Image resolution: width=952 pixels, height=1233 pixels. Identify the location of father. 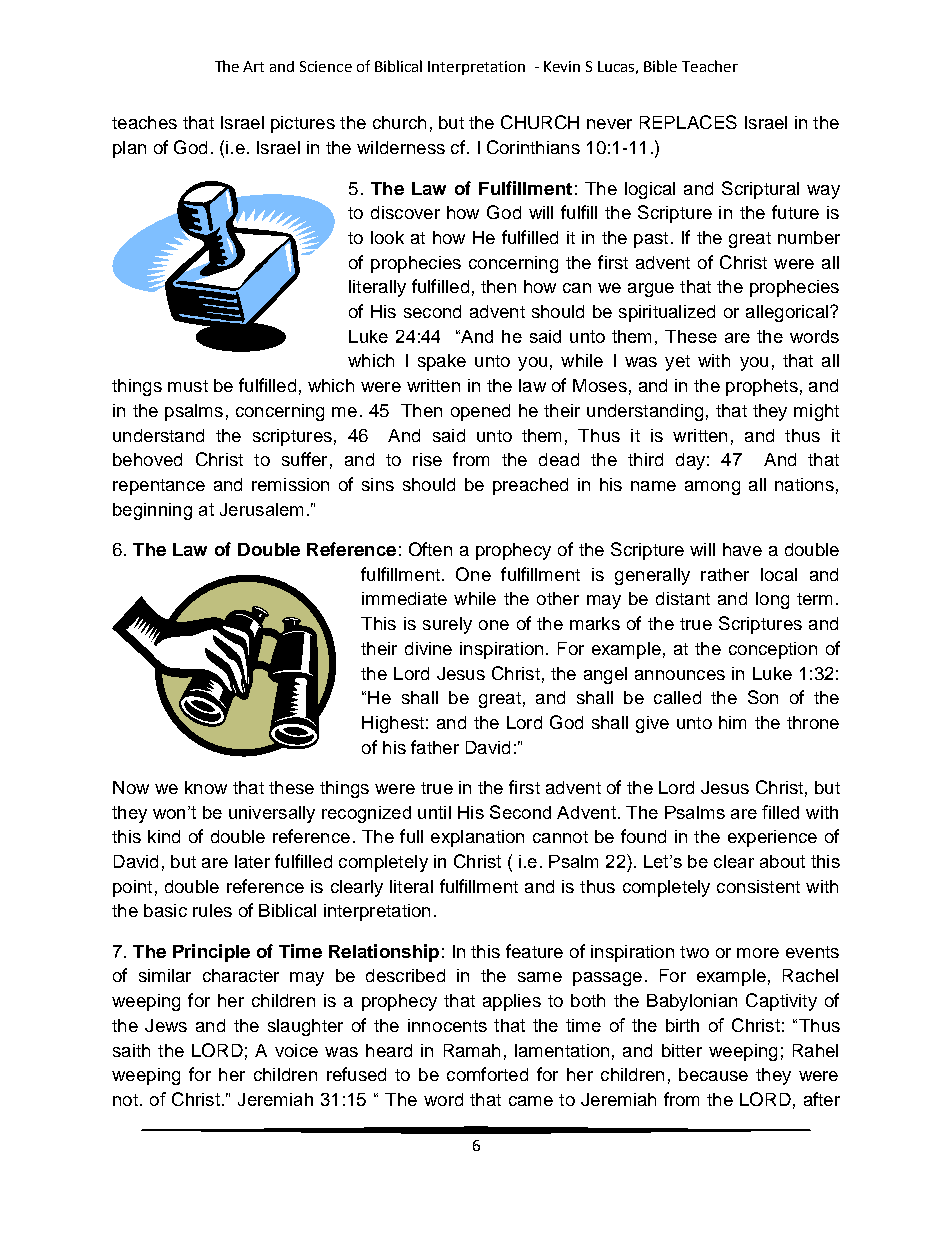
(435, 747).
